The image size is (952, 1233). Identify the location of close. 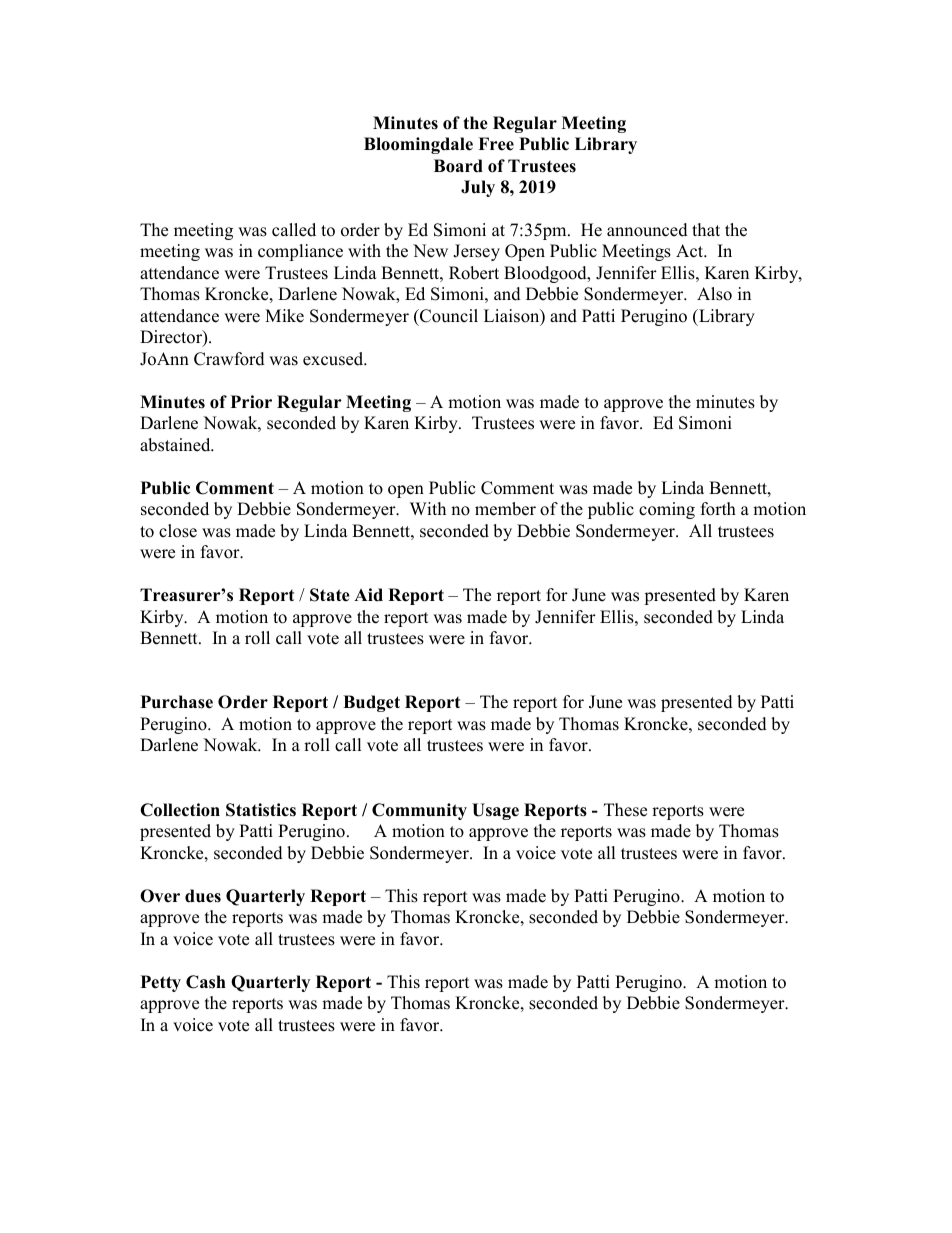
(178, 531).
